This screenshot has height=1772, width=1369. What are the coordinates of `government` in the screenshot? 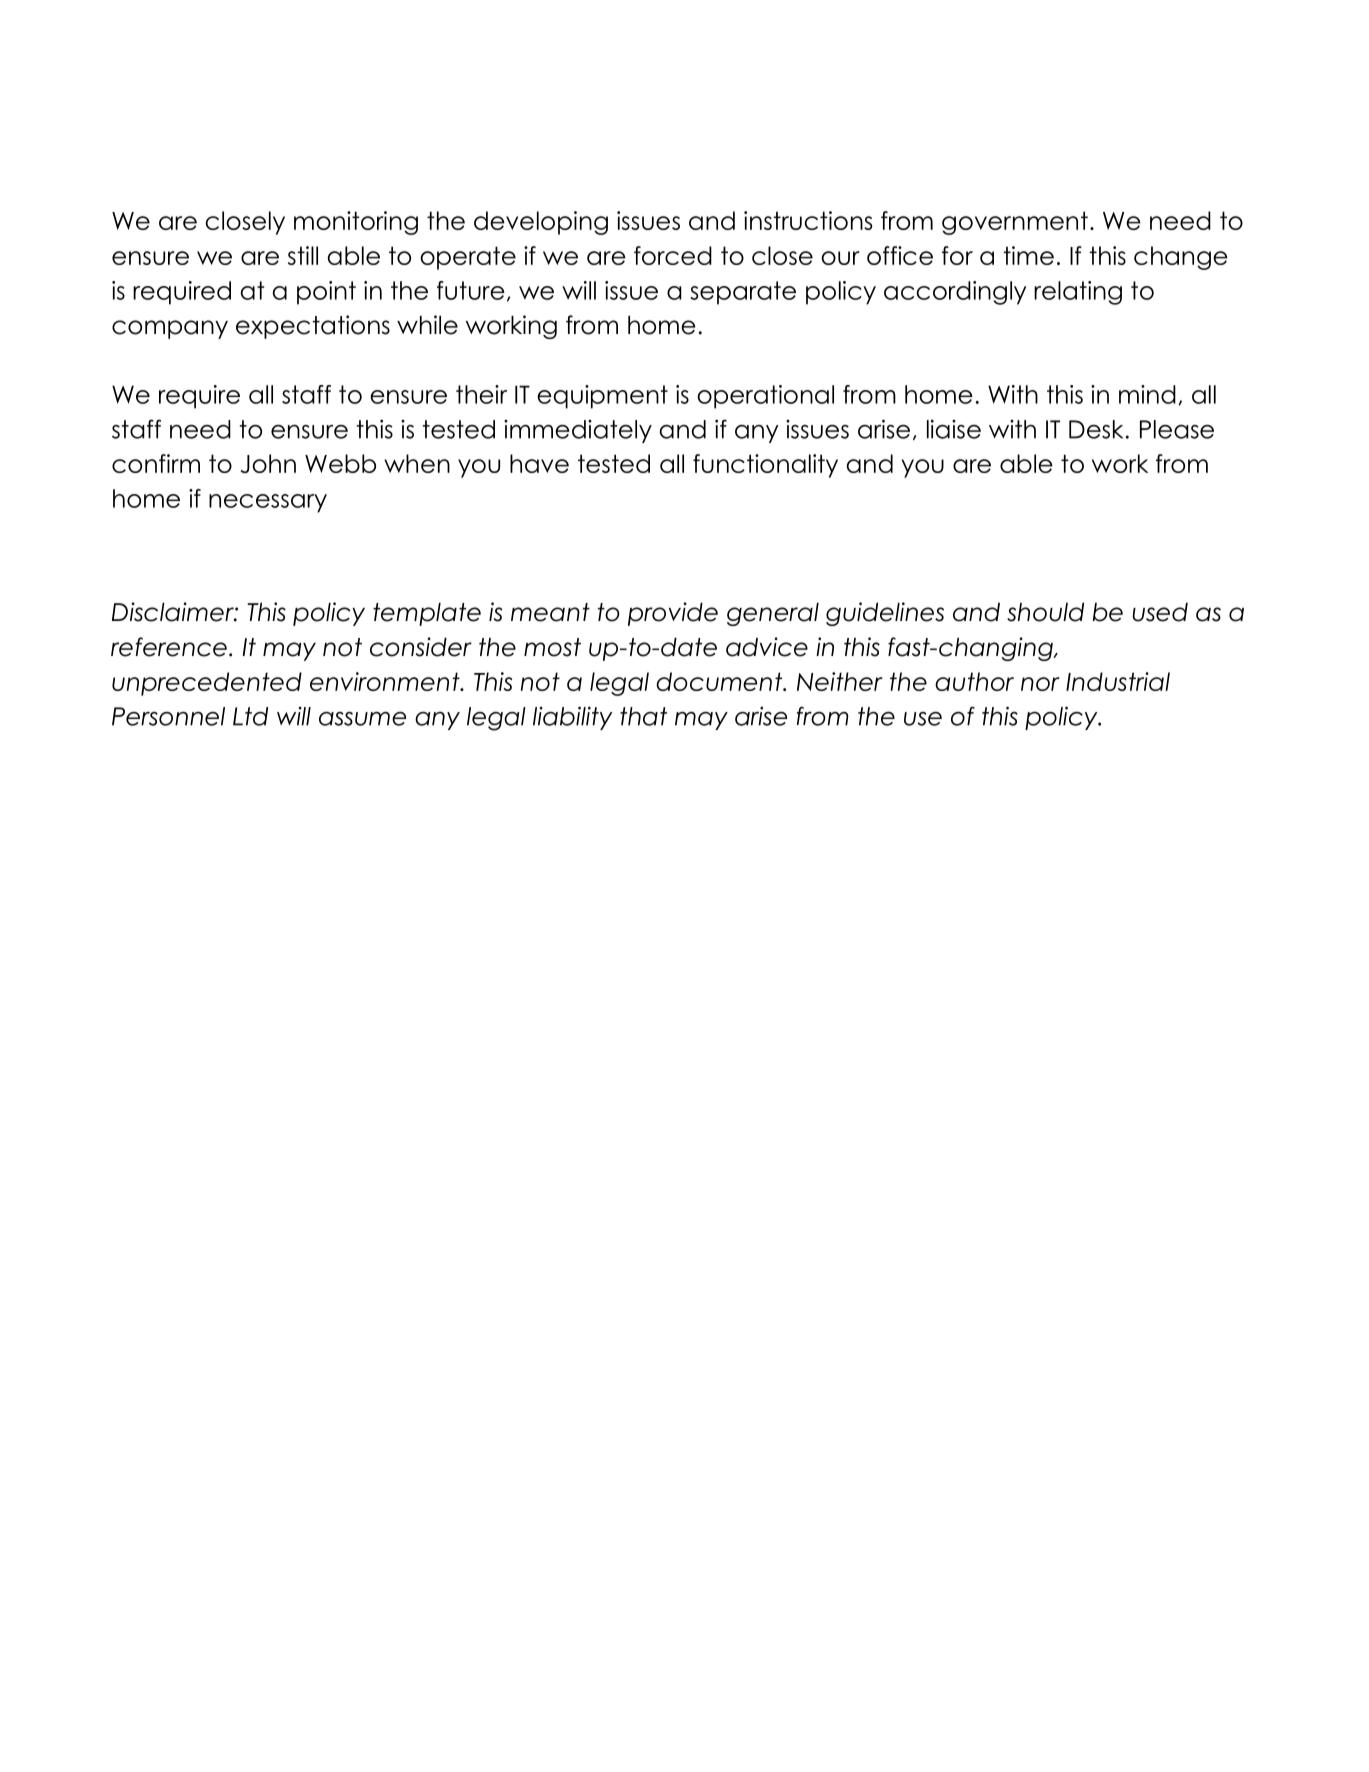 It's located at (1015, 223).
